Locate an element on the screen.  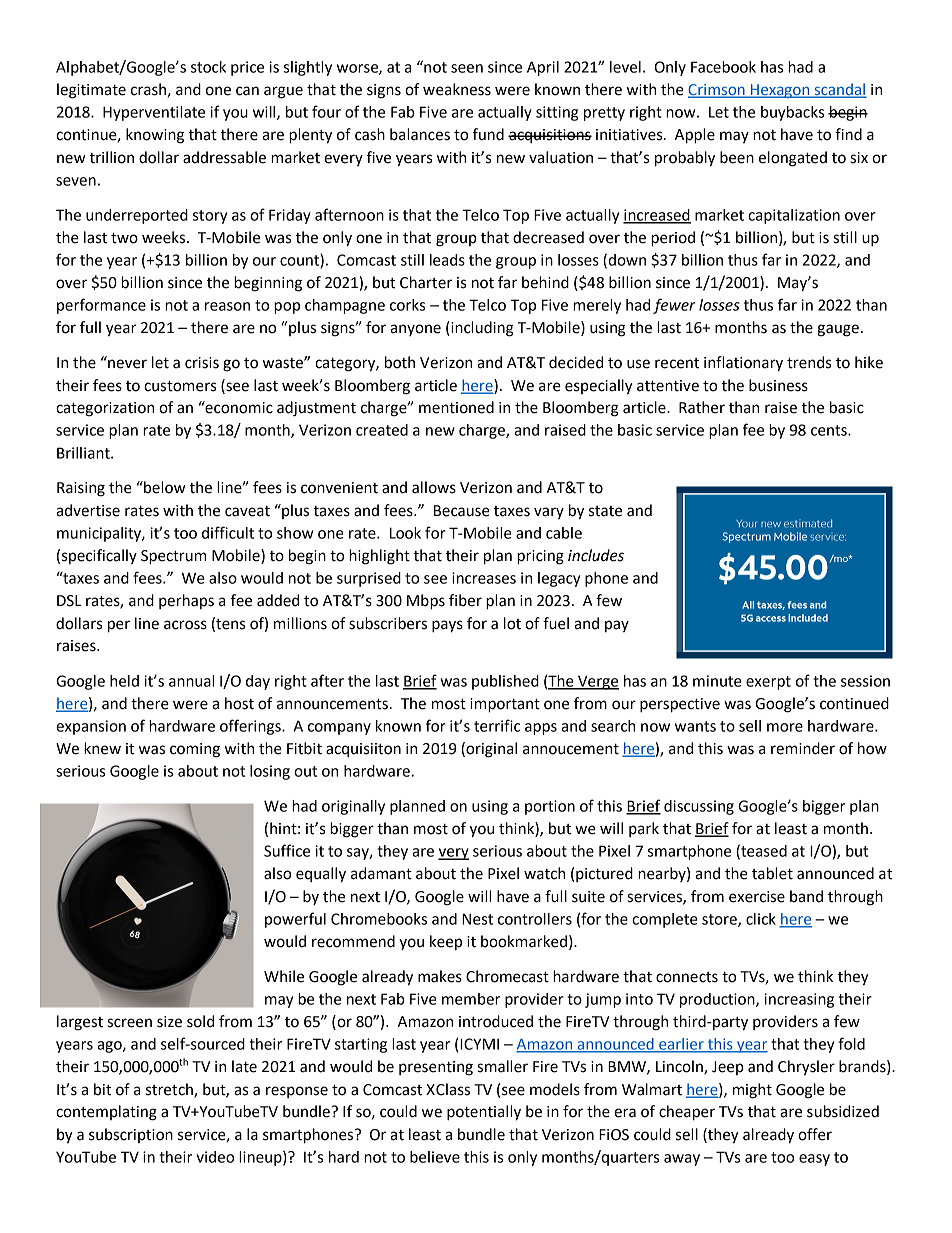
knowing is located at coordinates (155, 136).
